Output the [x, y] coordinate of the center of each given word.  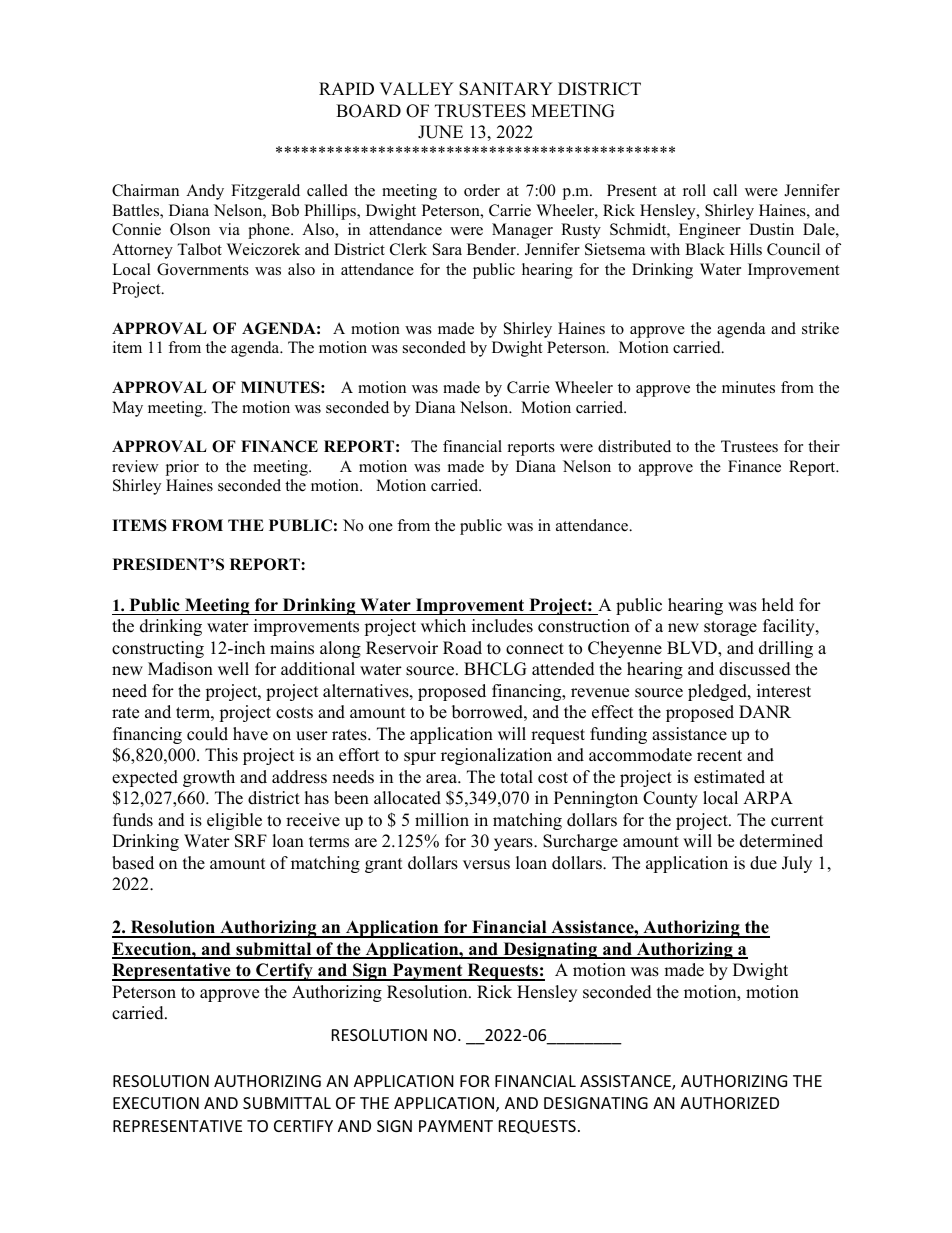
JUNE [440, 132]
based [133, 863]
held [778, 605]
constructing [158, 649]
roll [694, 190]
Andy [205, 192]
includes [502, 626]
